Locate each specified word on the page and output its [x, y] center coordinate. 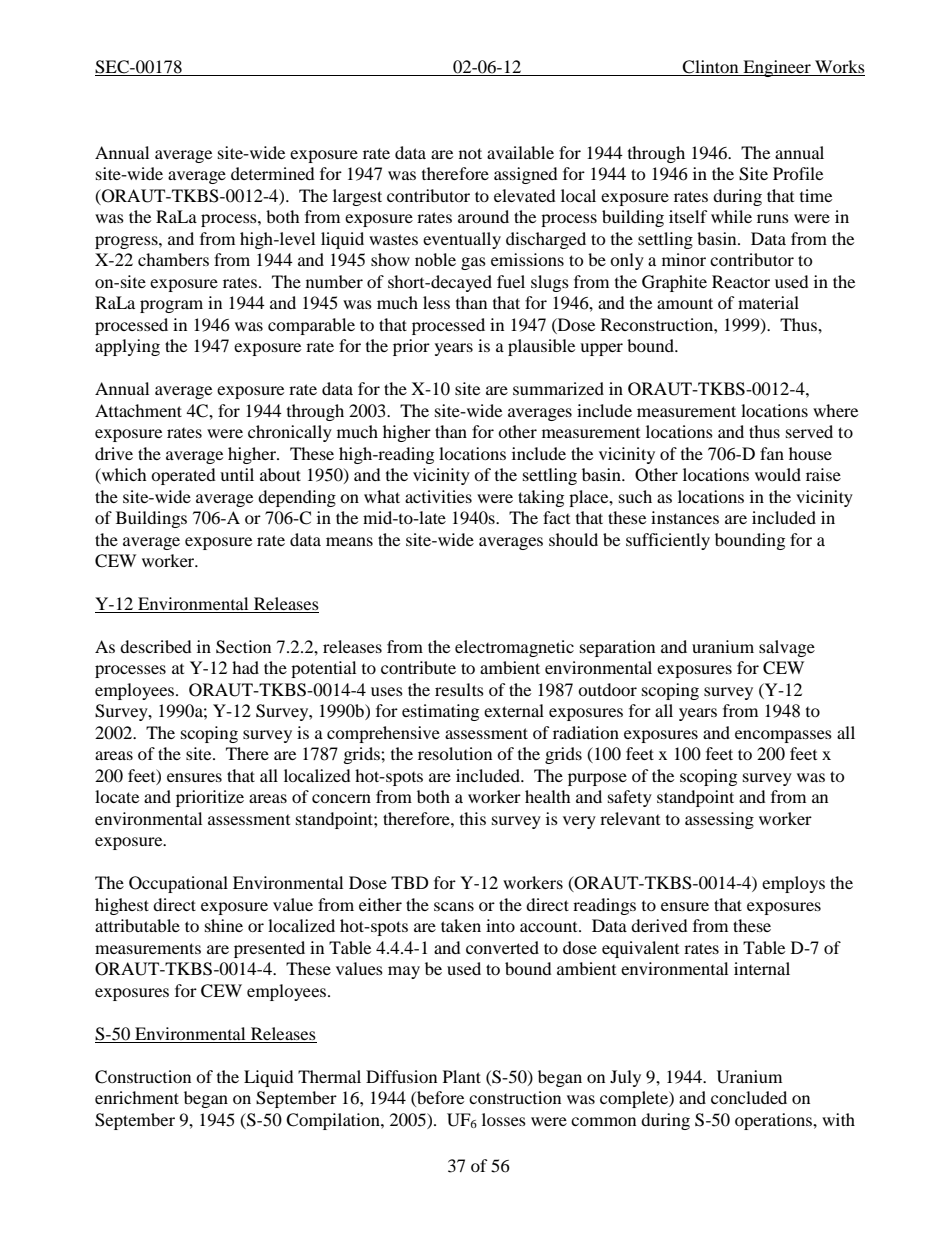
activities [438, 496]
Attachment [138, 410]
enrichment [137, 1097]
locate [117, 796]
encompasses [783, 736]
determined [273, 173]
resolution [455, 753]
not [470, 153]
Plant [462, 1076]
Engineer [777, 68]
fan [772, 453]
